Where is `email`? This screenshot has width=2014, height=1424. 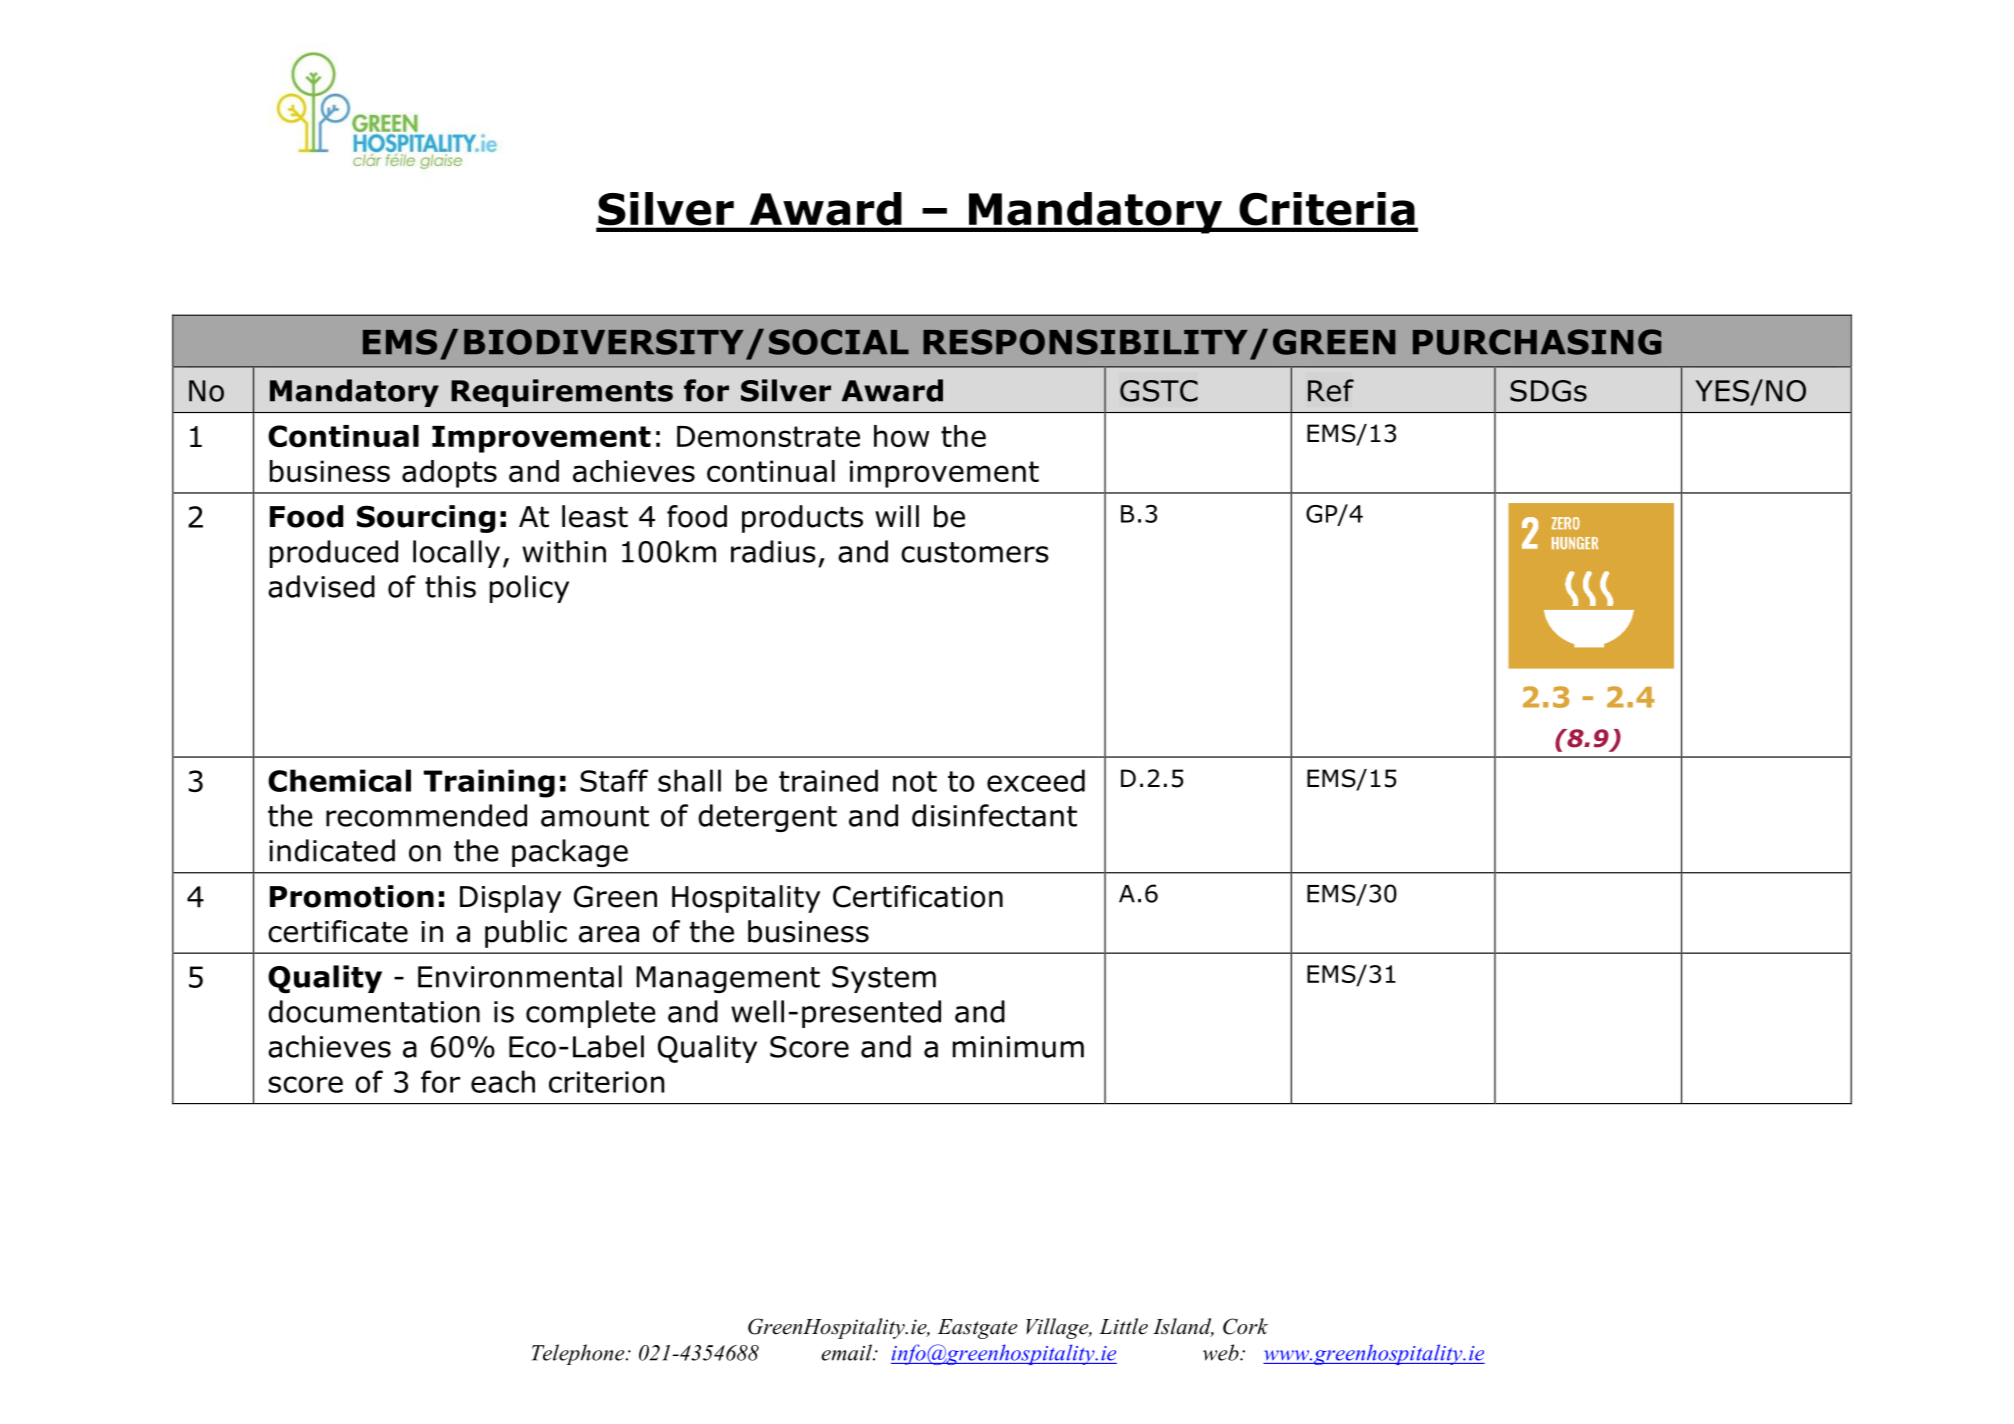
email is located at coordinates (847, 1352).
